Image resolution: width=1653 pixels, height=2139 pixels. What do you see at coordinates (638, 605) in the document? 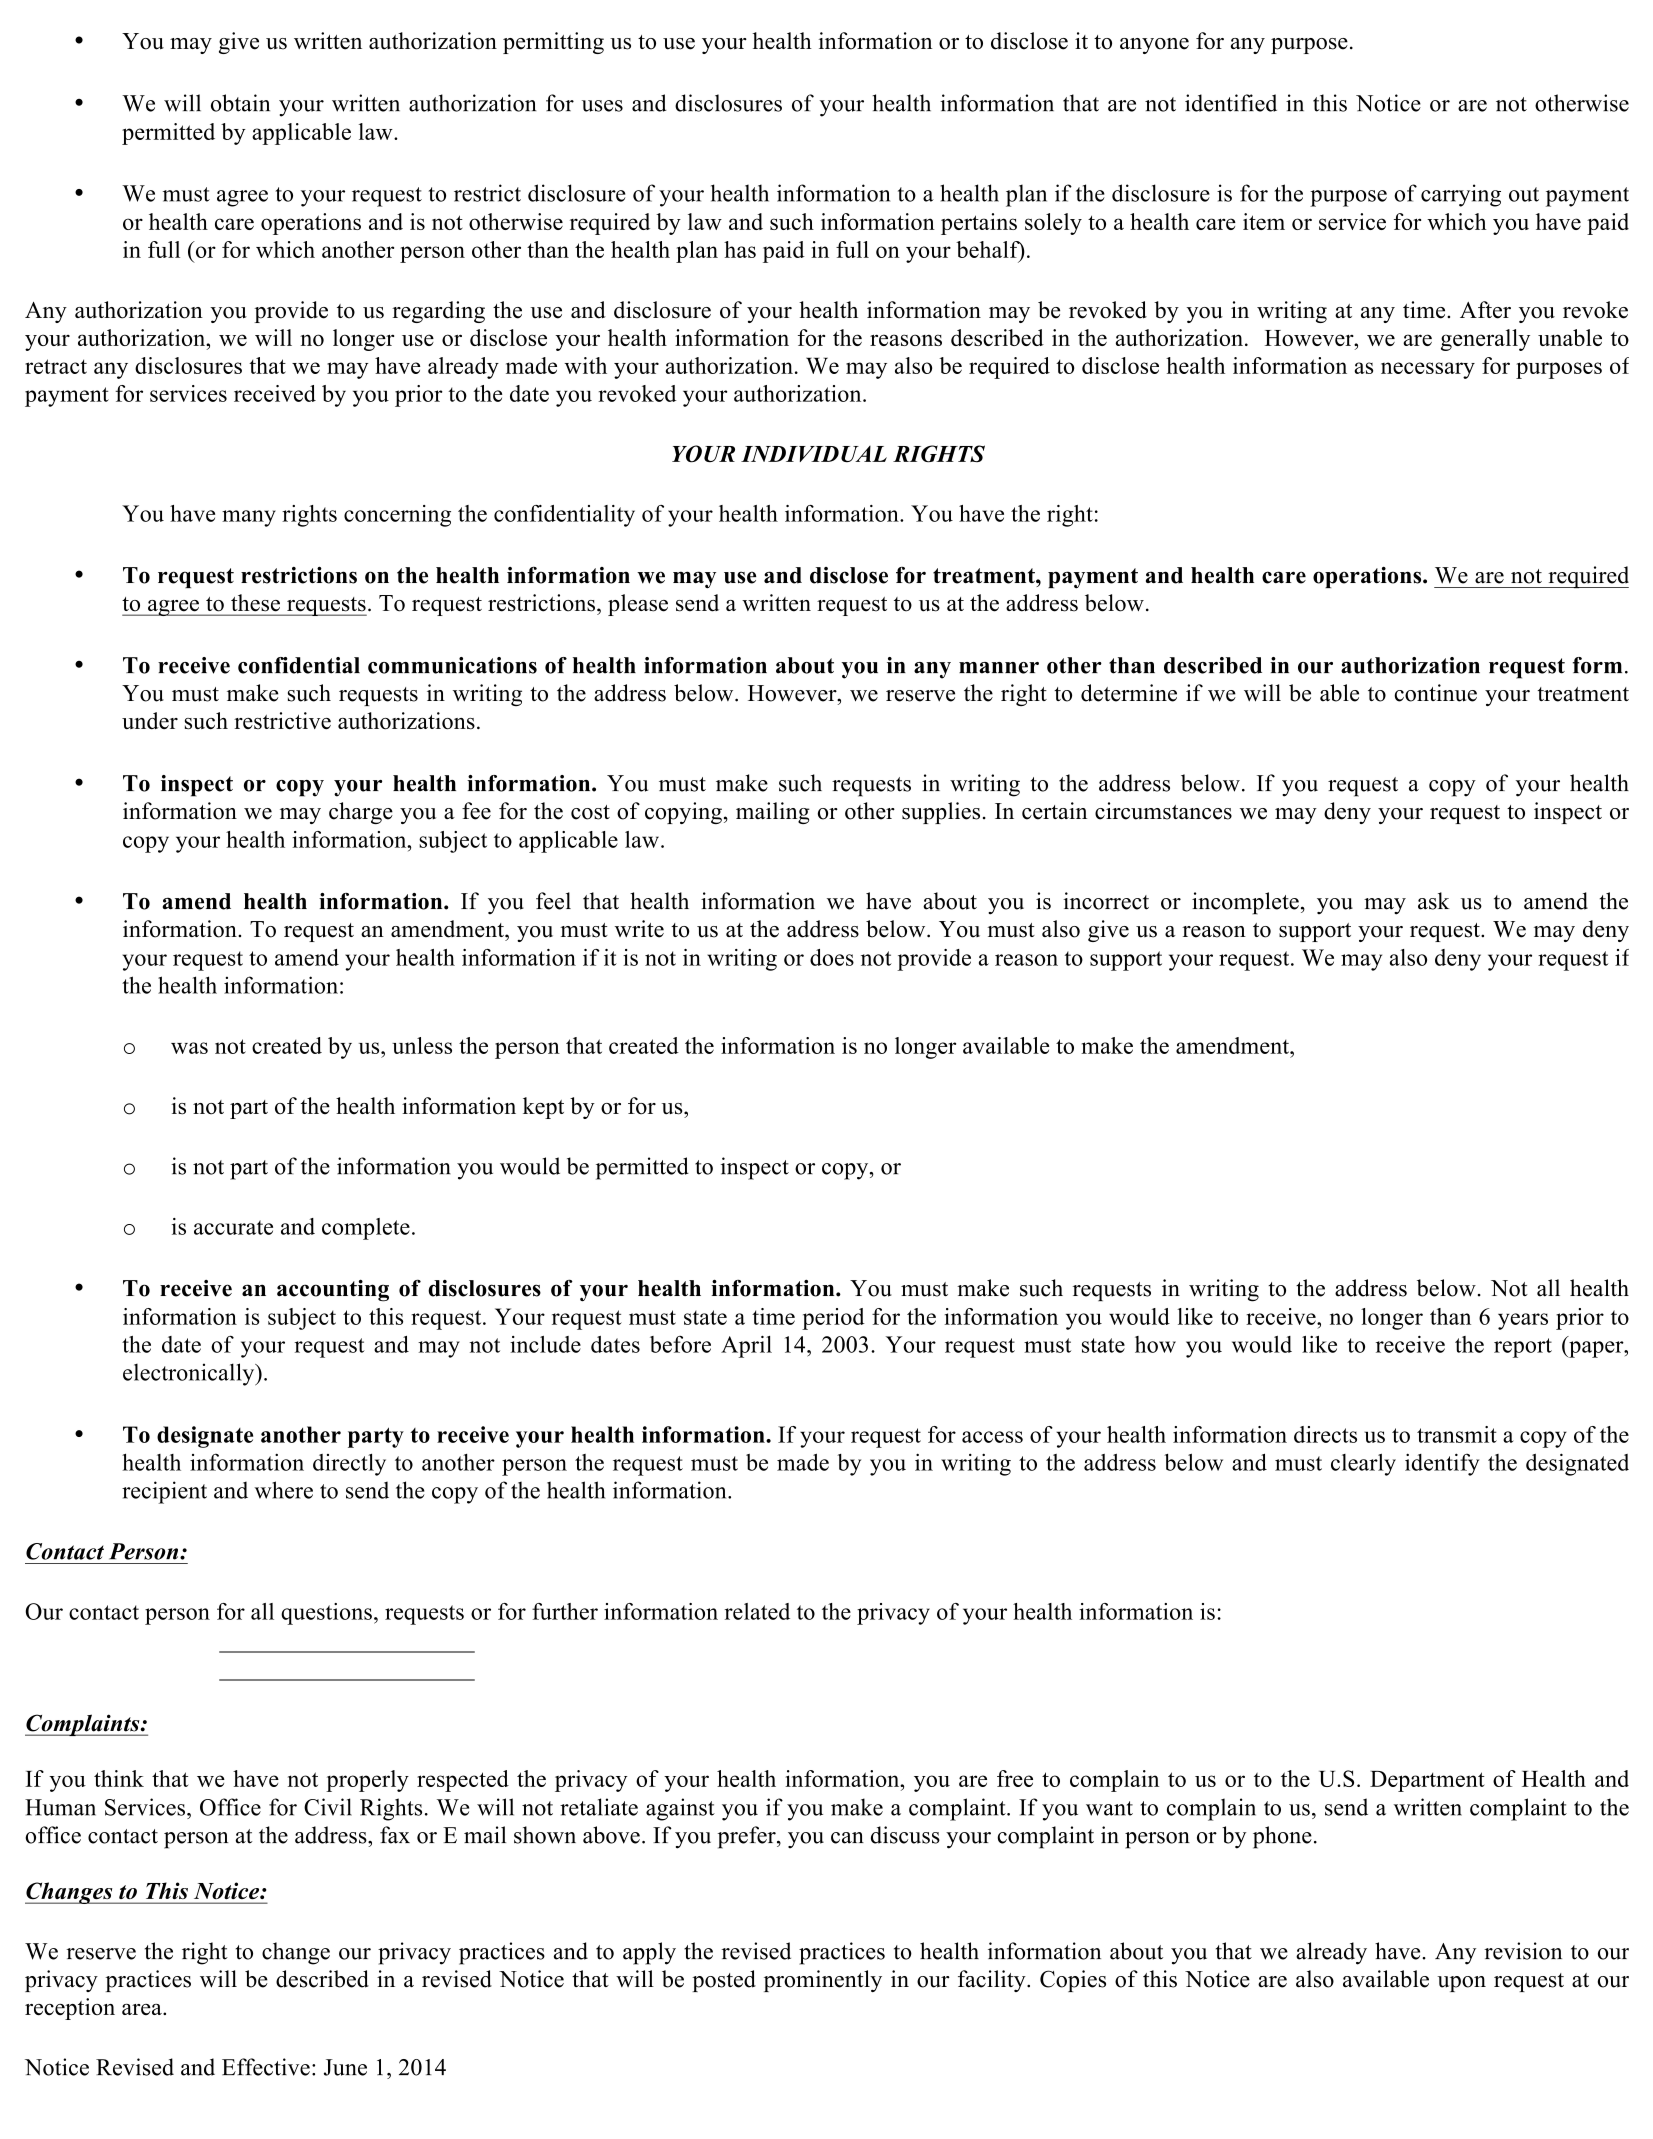
I see `please` at bounding box center [638, 605].
